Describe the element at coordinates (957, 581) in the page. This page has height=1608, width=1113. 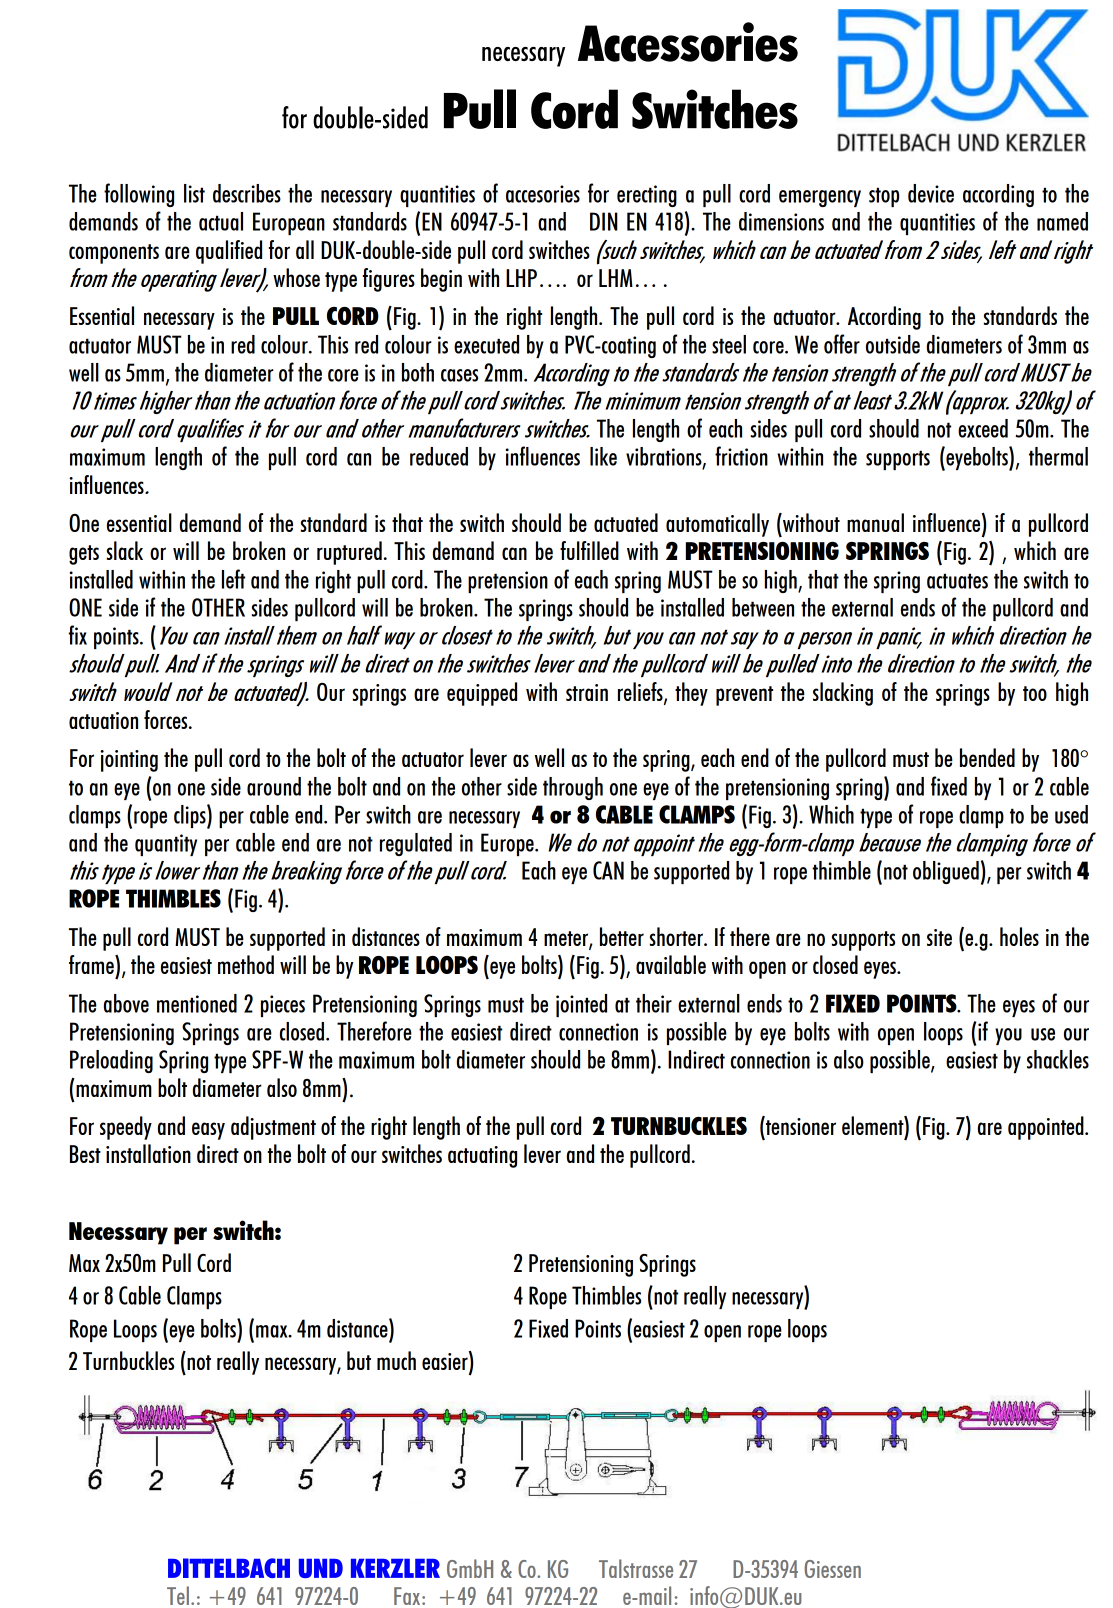
I see `actuates` at that location.
